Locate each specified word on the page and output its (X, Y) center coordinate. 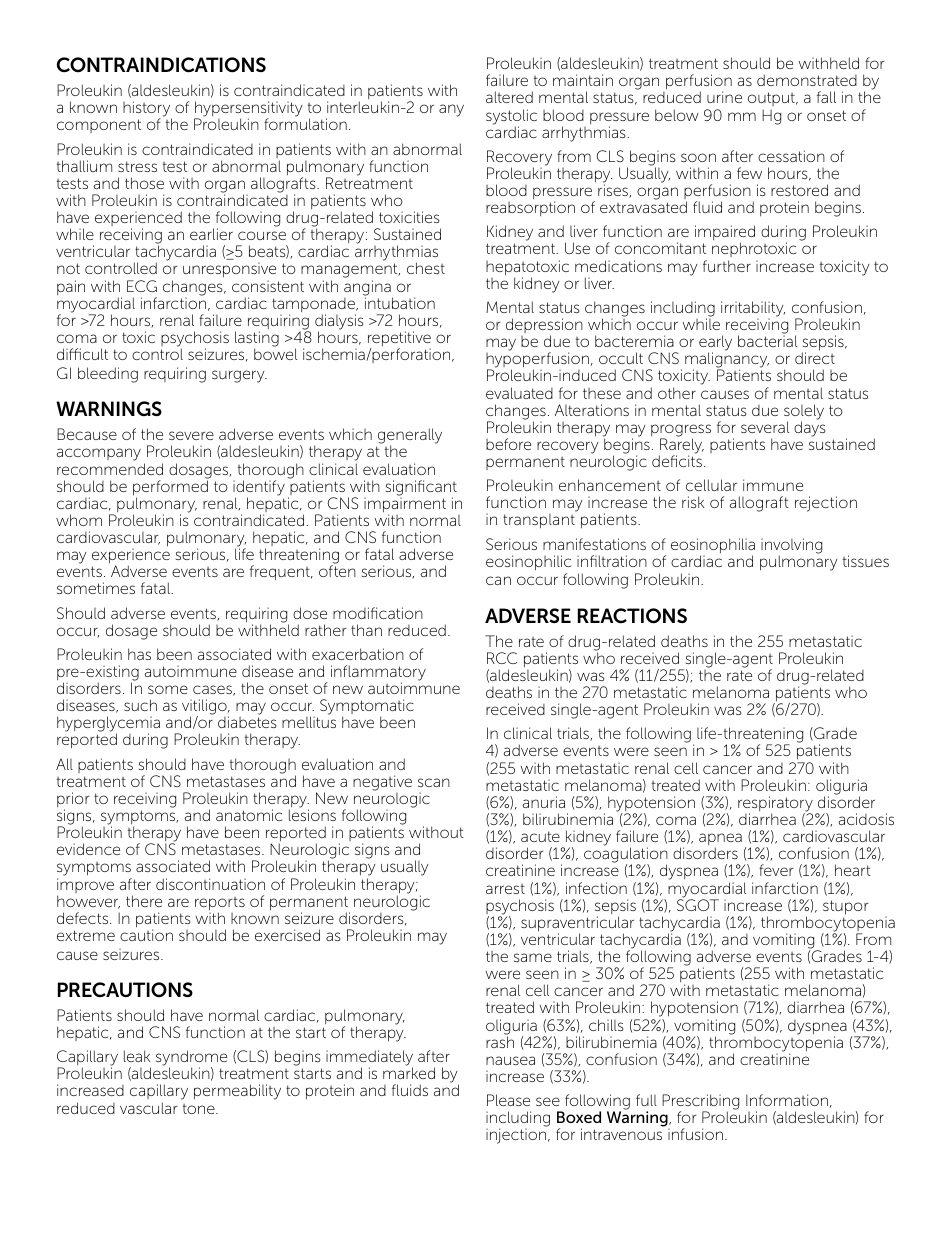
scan (434, 782)
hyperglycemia (108, 725)
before (508, 444)
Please (508, 1100)
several (765, 427)
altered (509, 97)
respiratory (775, 805)
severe (191, 435)
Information (787, 1100)
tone (200, 1109)
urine (724, 97)
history (147, 110)
